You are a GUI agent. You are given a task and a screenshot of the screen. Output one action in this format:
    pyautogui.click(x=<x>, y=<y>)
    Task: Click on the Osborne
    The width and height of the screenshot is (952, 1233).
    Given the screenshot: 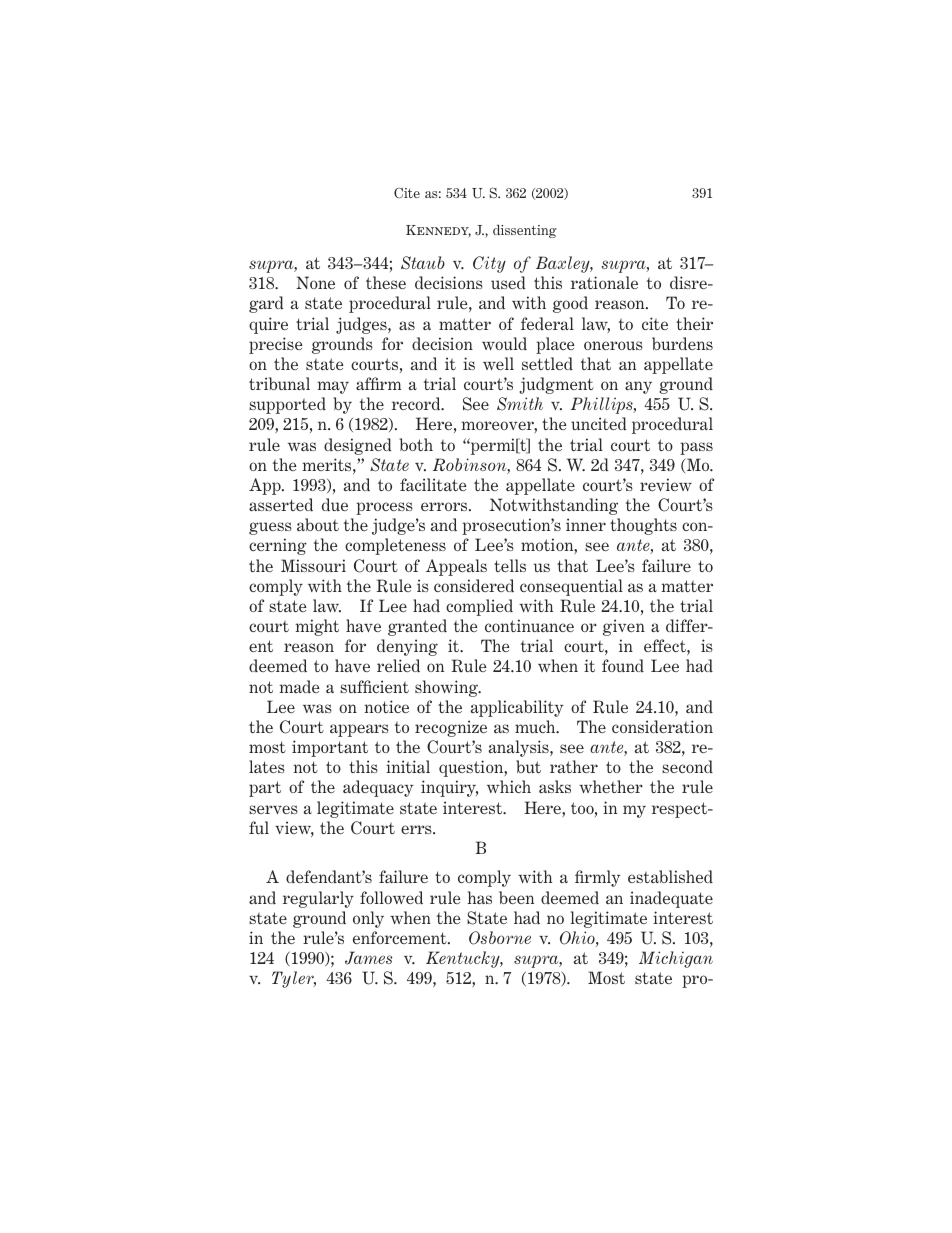 What is the action you would take?
    pyautogui.click(x=500, y=938)
